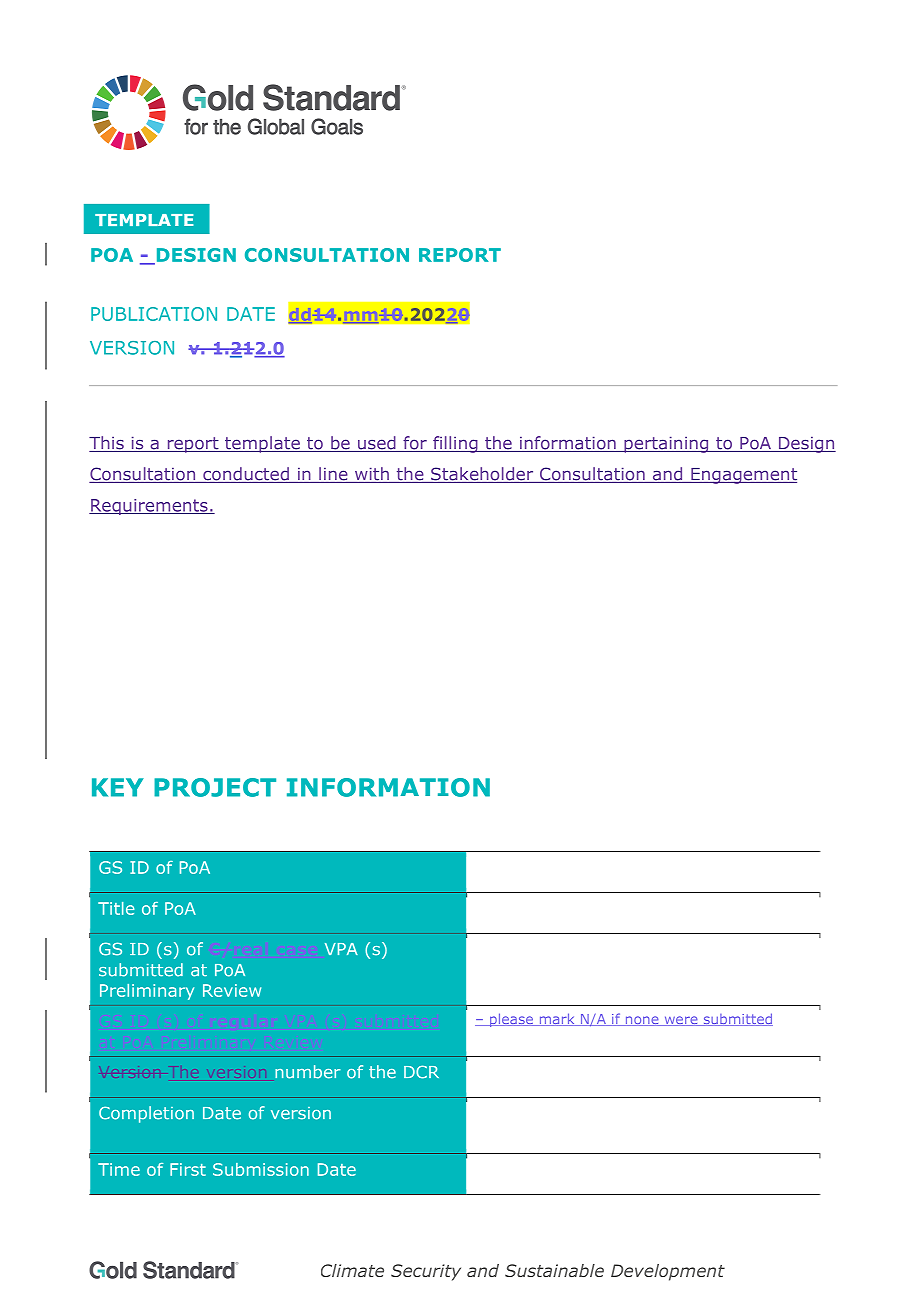  I want to click on please, so click(511, 1020).
